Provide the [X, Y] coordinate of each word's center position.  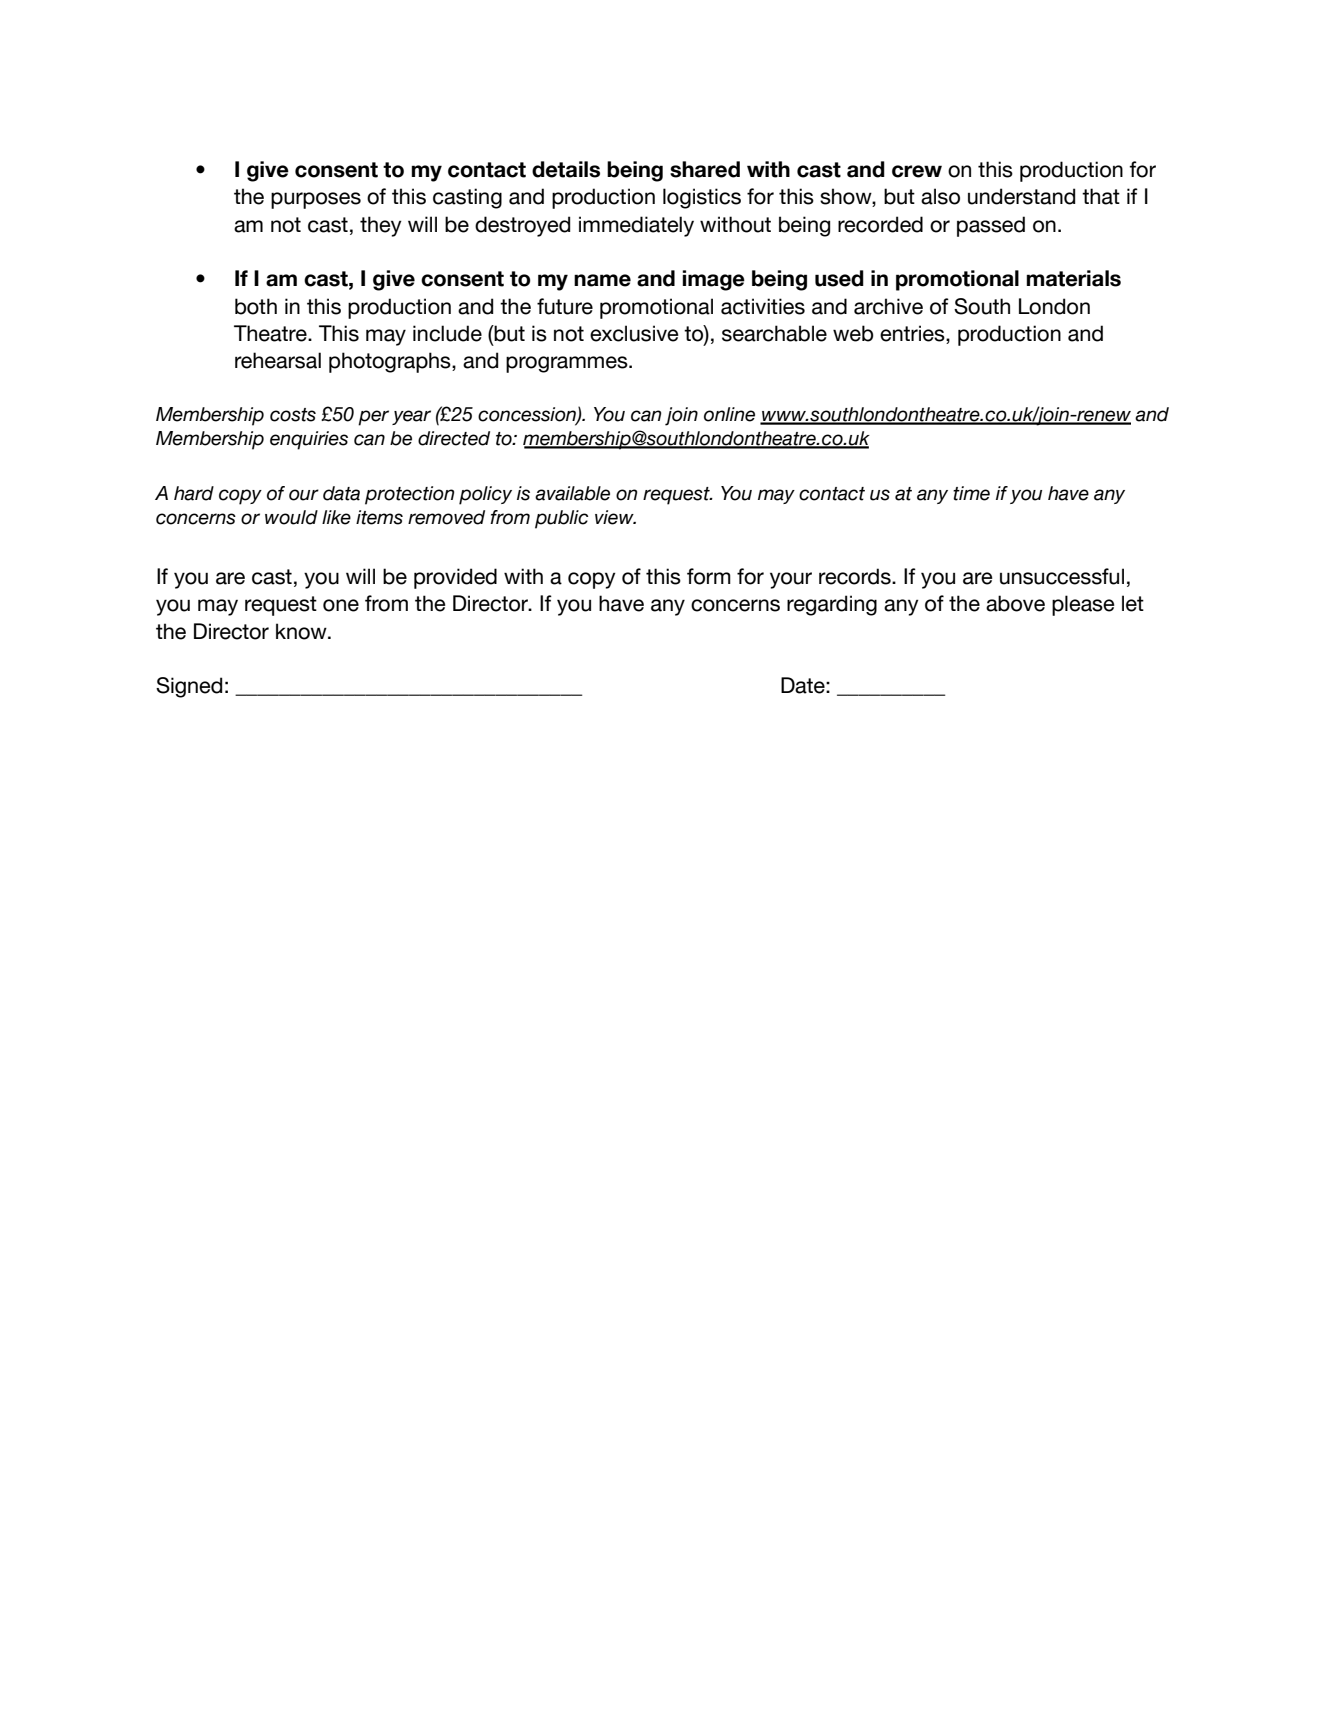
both [256, 306]
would [291, 517]
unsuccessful [1062, 576]
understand [1021, 196]
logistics [702, 198]
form [709, 576]
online [729, 414]
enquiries [309, 440]
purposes [316, 200]
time [971, 493]
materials [1073, 278]
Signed [189, 687]
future [565, 306]
